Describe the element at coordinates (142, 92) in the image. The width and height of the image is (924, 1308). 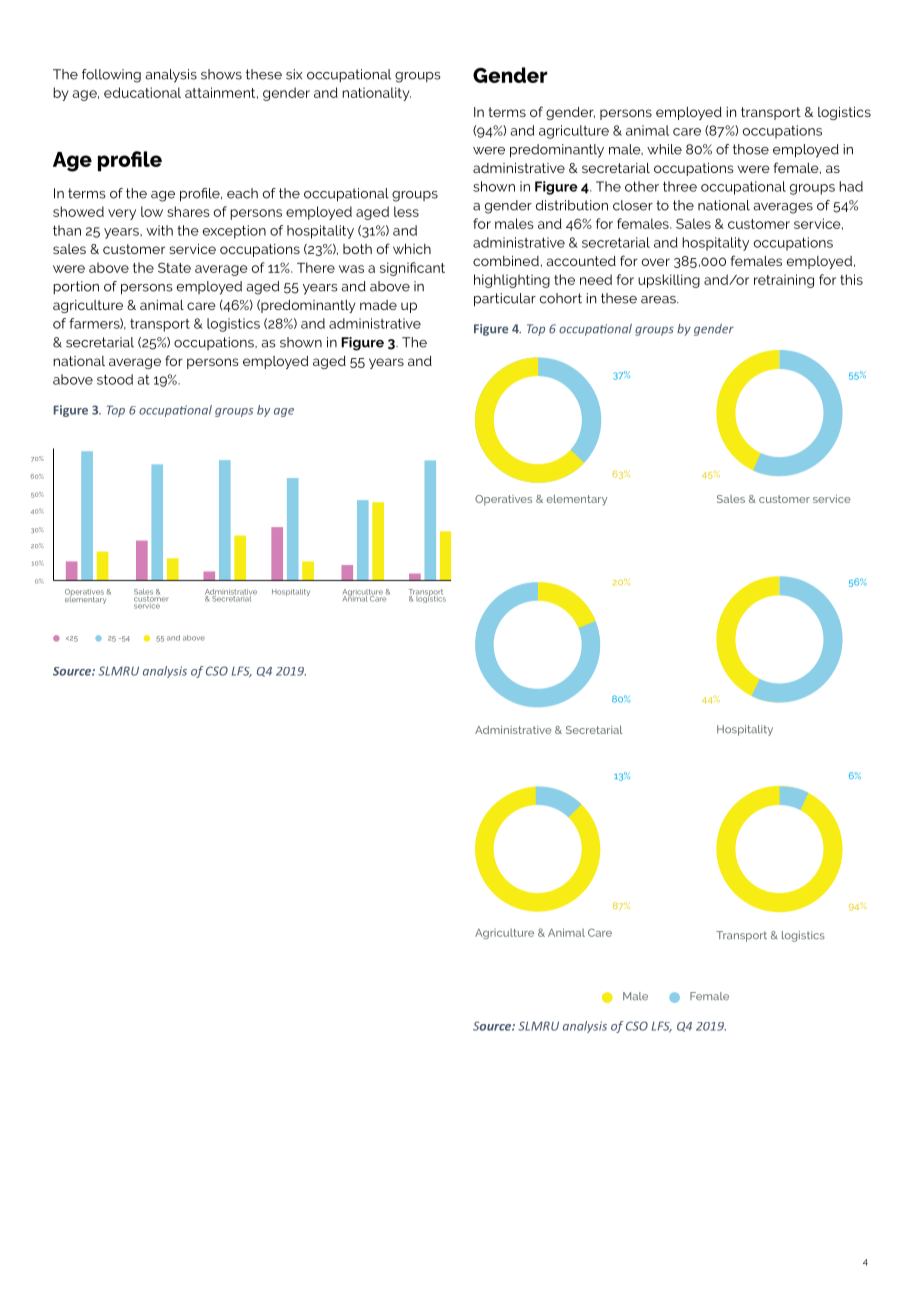
I see `educational` at that location.
